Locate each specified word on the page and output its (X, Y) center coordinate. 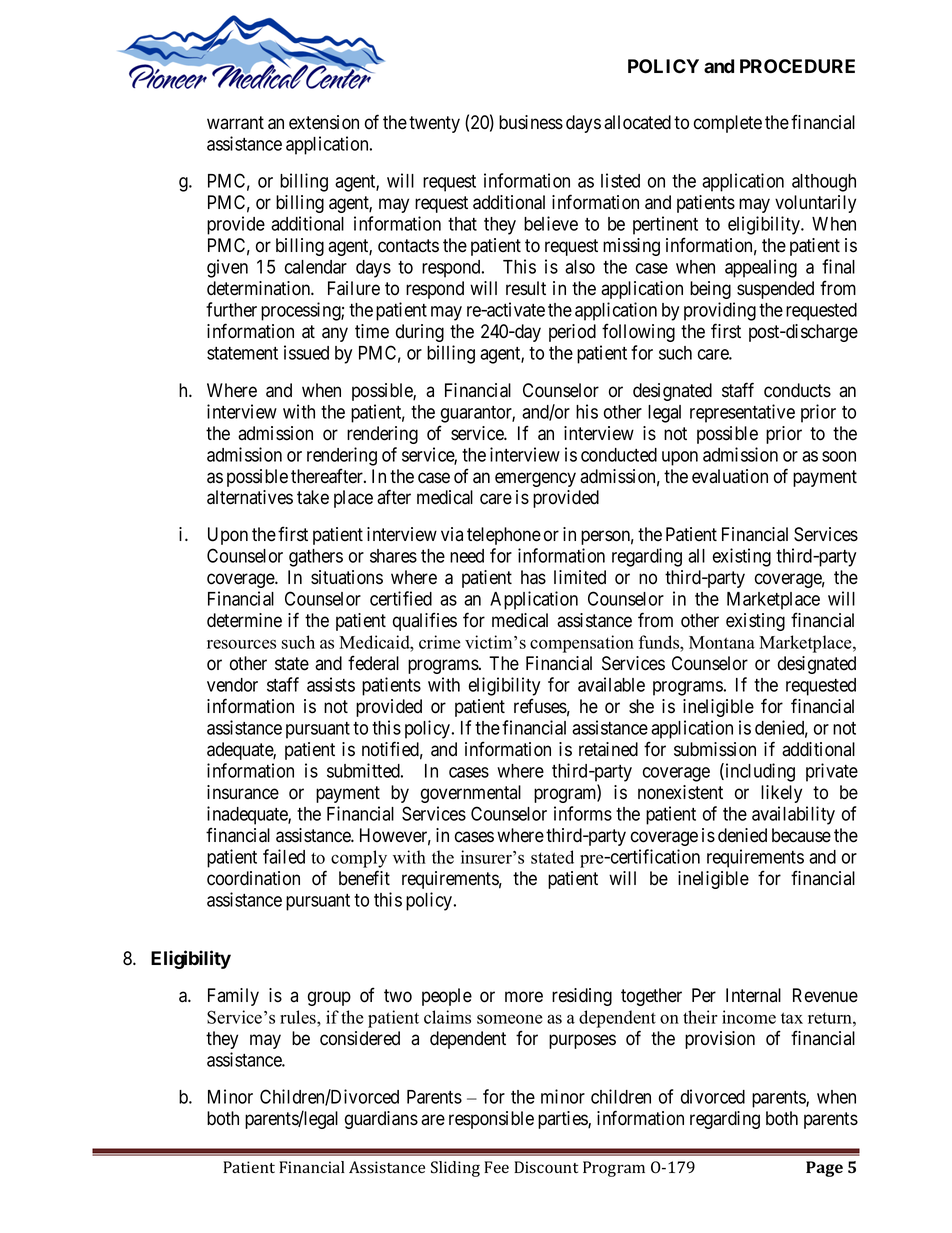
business (531, 122)
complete (728, 124)
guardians (381, 1120)
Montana (722, 642)
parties (563, 1120)
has (533, 577)
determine (244, 620)
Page (824, 1169)
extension (324, 122)
